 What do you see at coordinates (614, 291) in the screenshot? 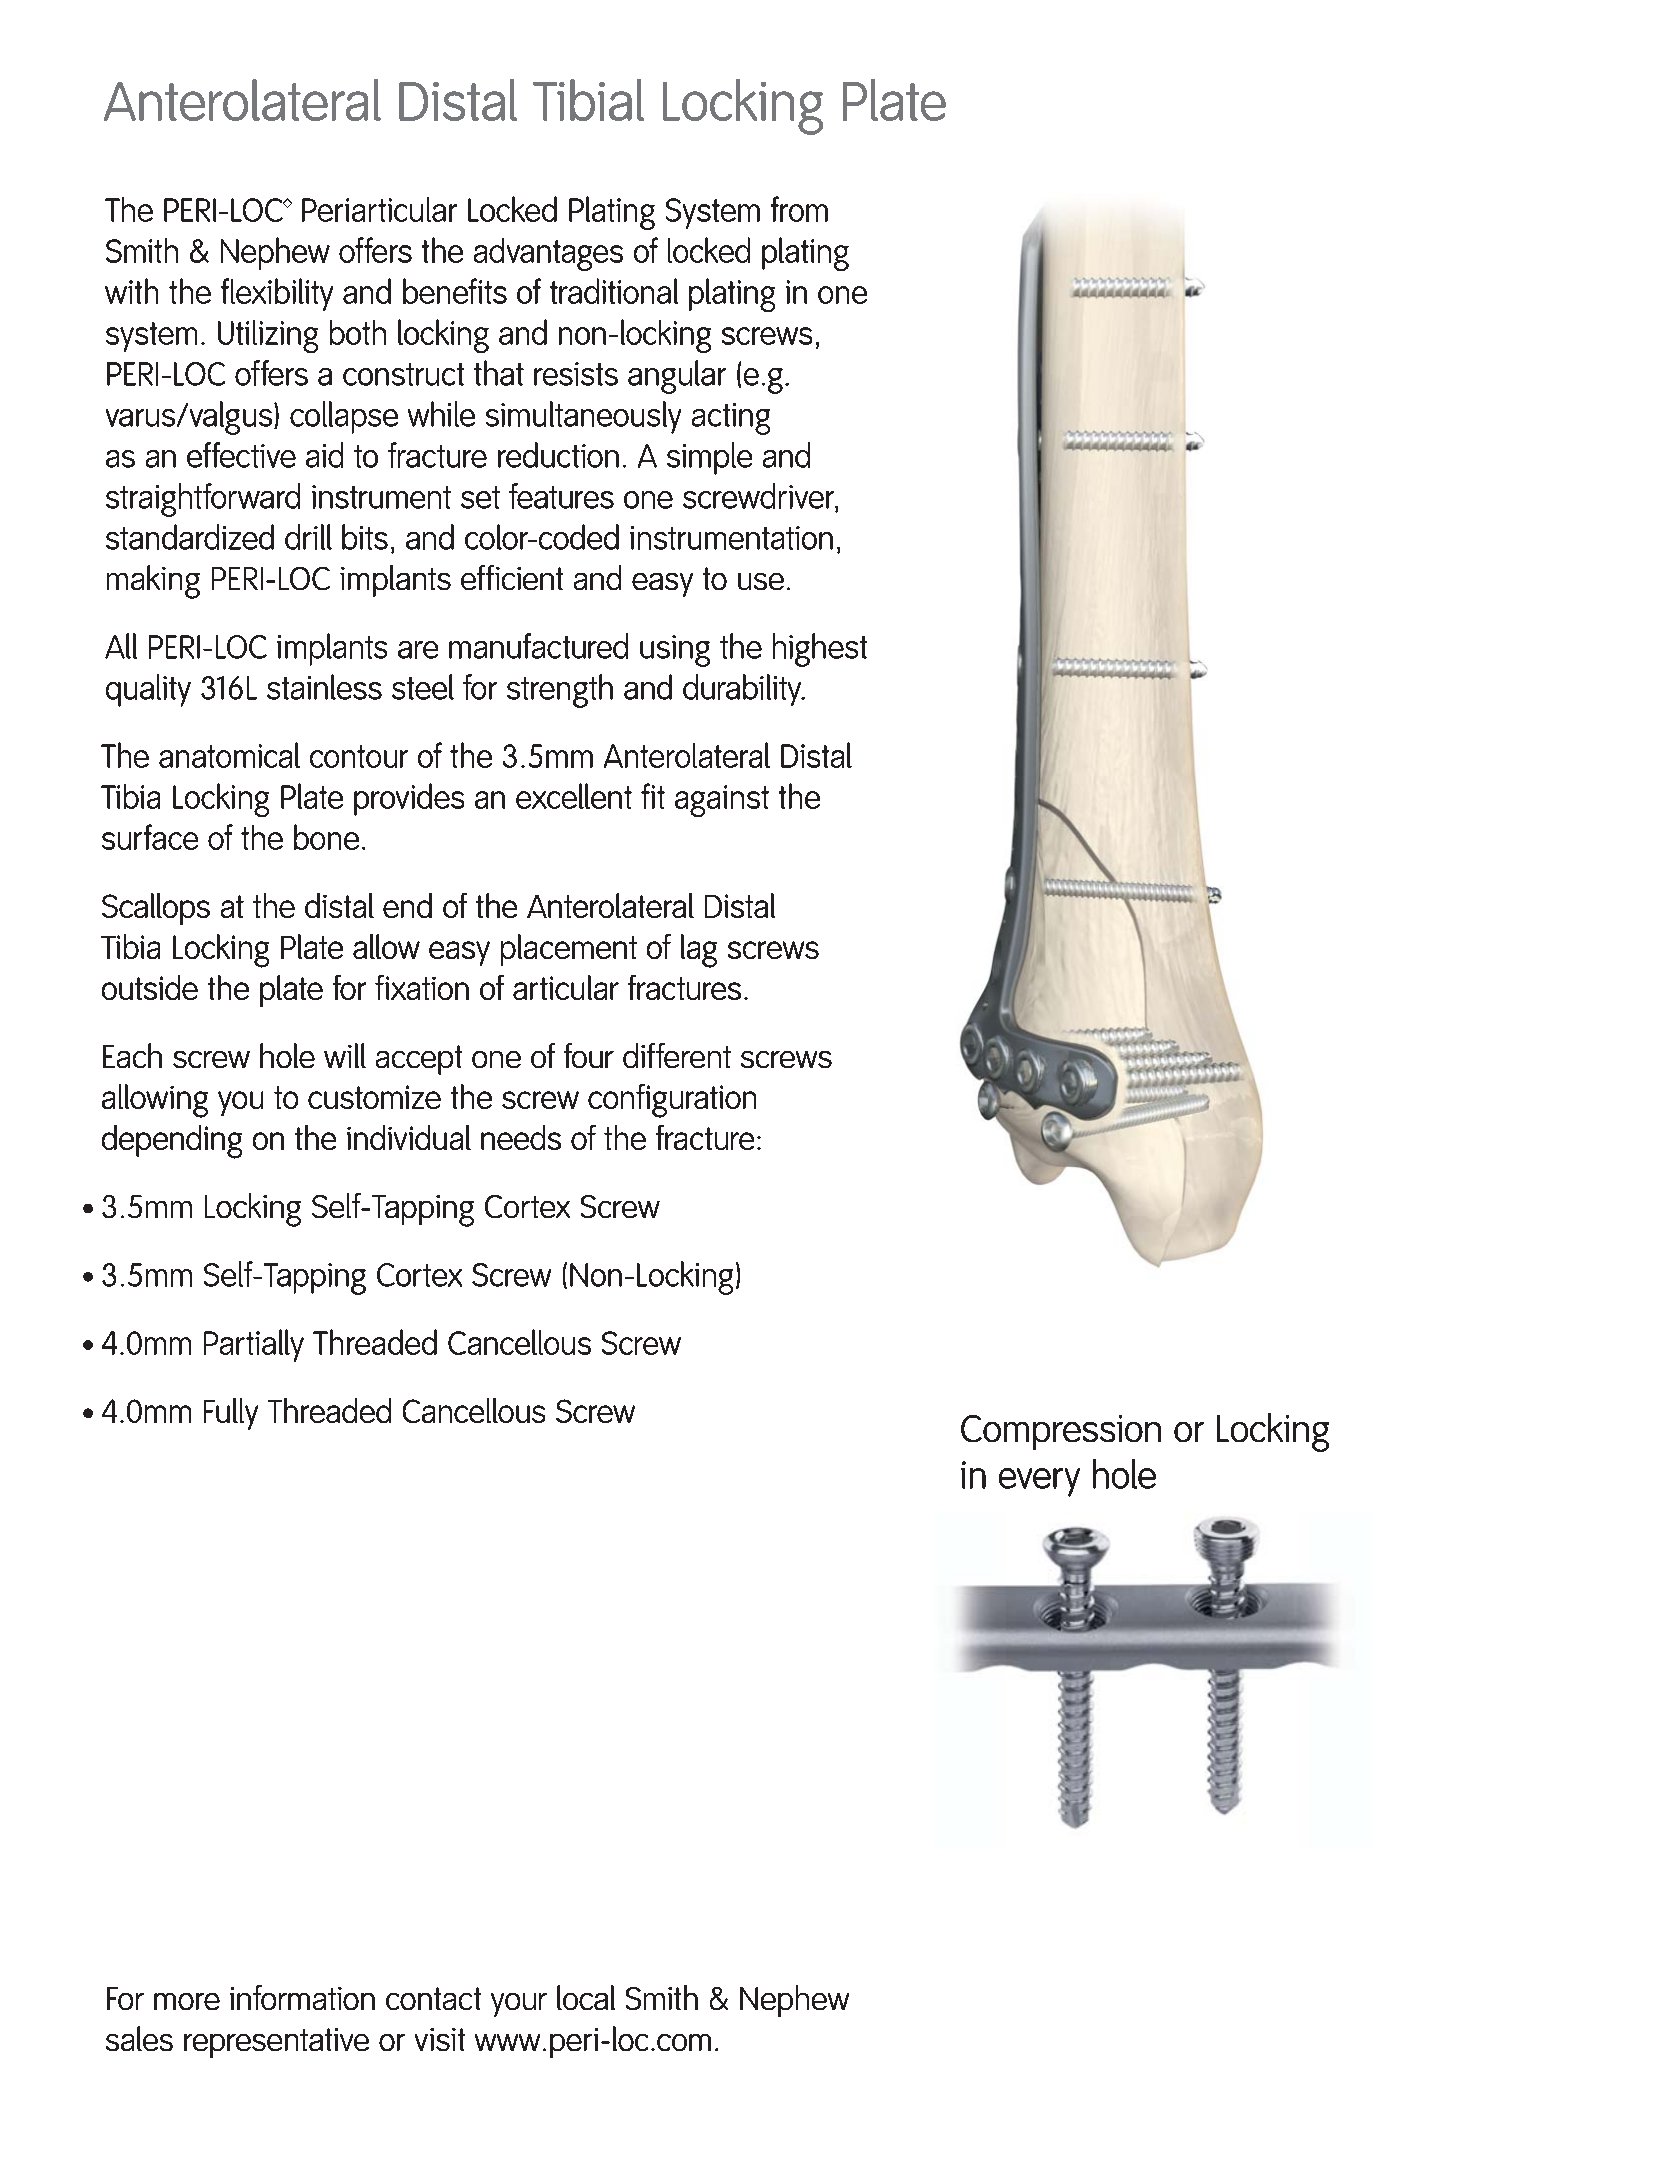
I see `traditional` at bounding box center [614, 291].
